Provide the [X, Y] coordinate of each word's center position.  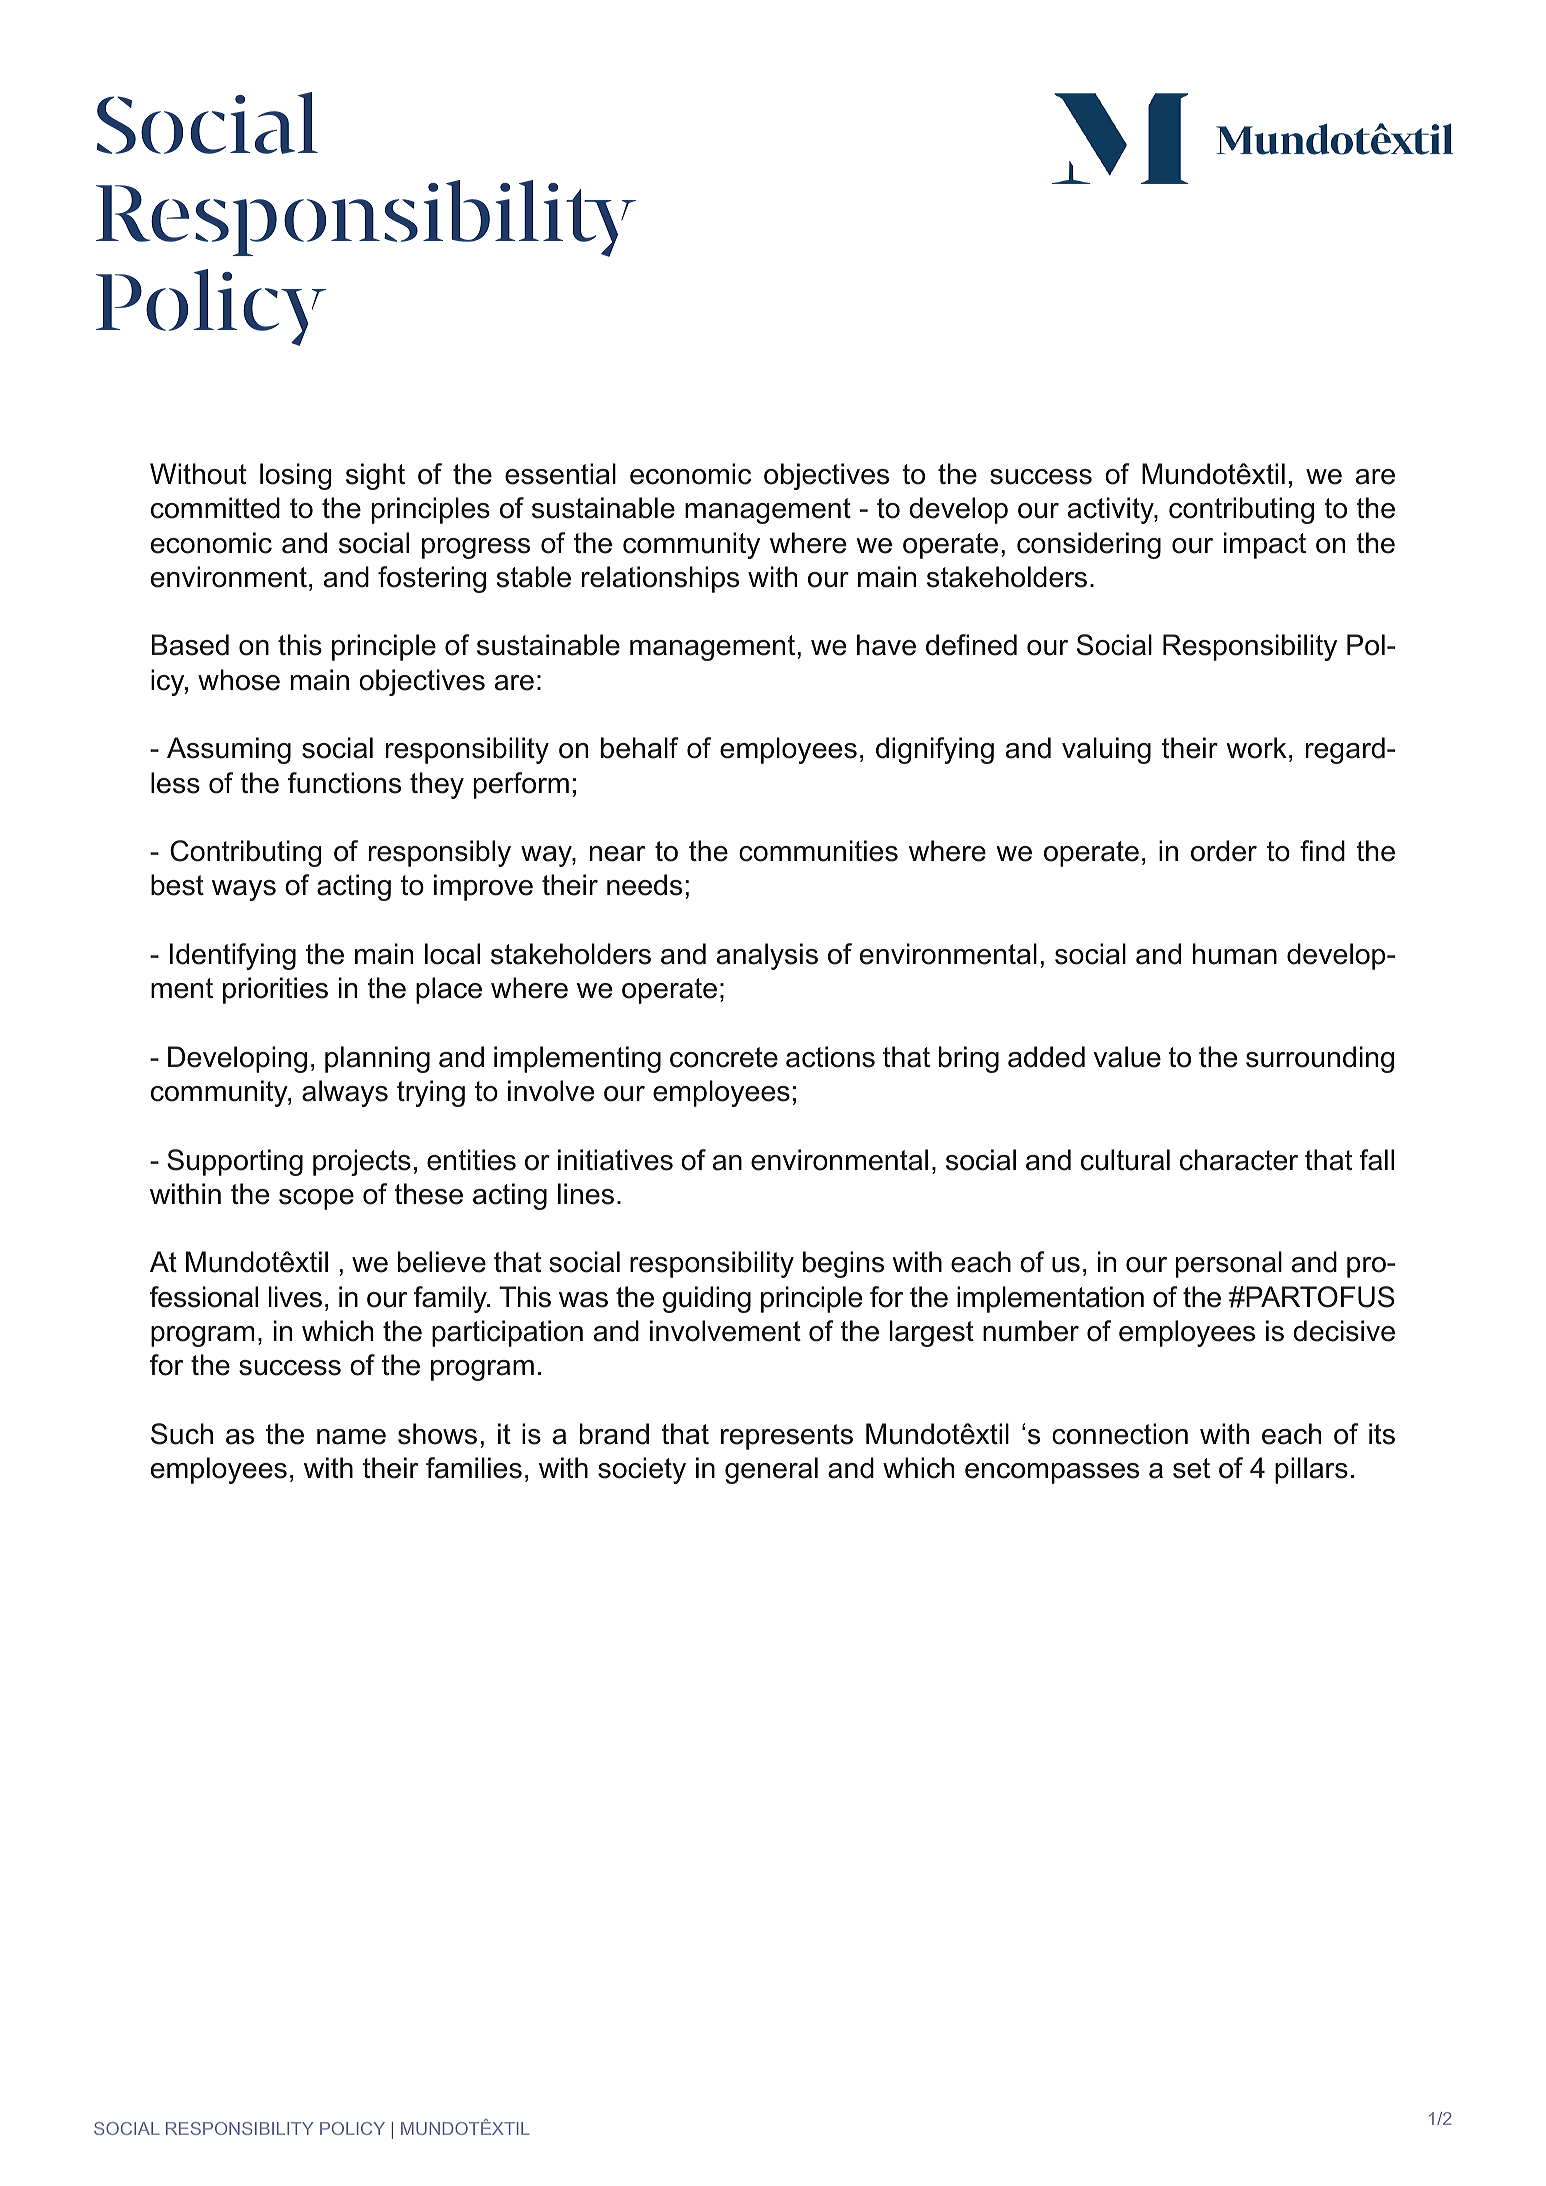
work [1256, 748]
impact [1265, 545]
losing [296, 476]
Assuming [229, 750]
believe [442, 1262]
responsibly [440, 853]
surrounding [1320, 1059]
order [1224, 851]
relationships [660, 579]
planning [377, 1059]
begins [843, 1264]
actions [830, 1057]
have [886, 645]
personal [1229, 1264]
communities [818, 851]
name [351, 1437]
